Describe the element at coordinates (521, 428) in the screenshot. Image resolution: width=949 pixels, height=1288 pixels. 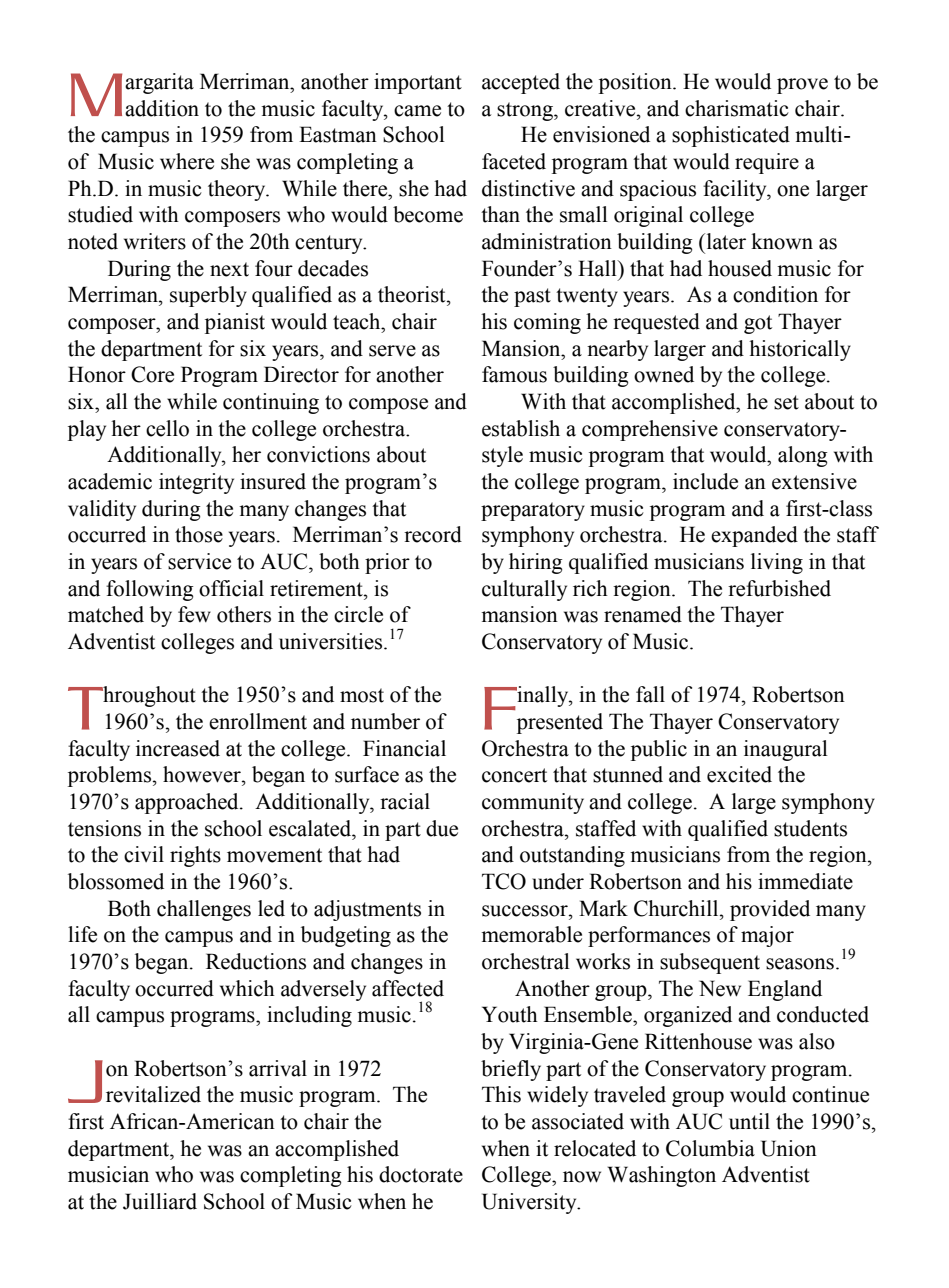
I see `establish` at that location.
